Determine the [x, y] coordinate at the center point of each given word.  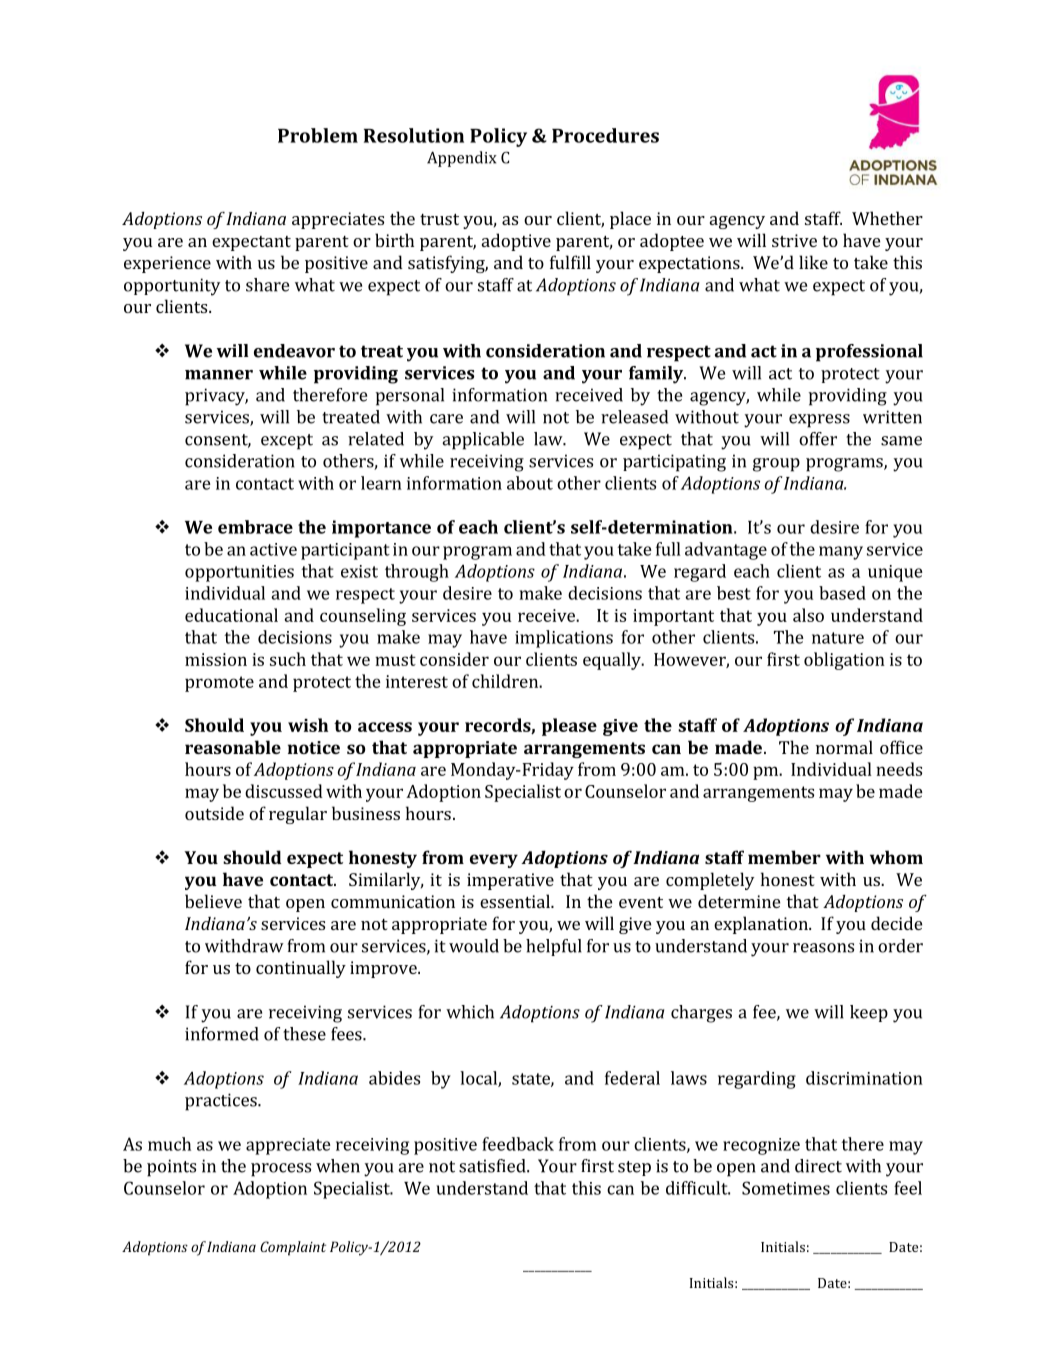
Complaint [293, 1248]
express [819, 421]
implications [564, 639]
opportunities [239, 573]
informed [222, 1034]
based [842, 593]
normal [844, 747]
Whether [887, 218]
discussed [284, 791]
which [470, 1012]
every [494, 861]
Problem [318, 135]
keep [869, 1013]
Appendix [462, 159]
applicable [483, 441]
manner [219, 375]
